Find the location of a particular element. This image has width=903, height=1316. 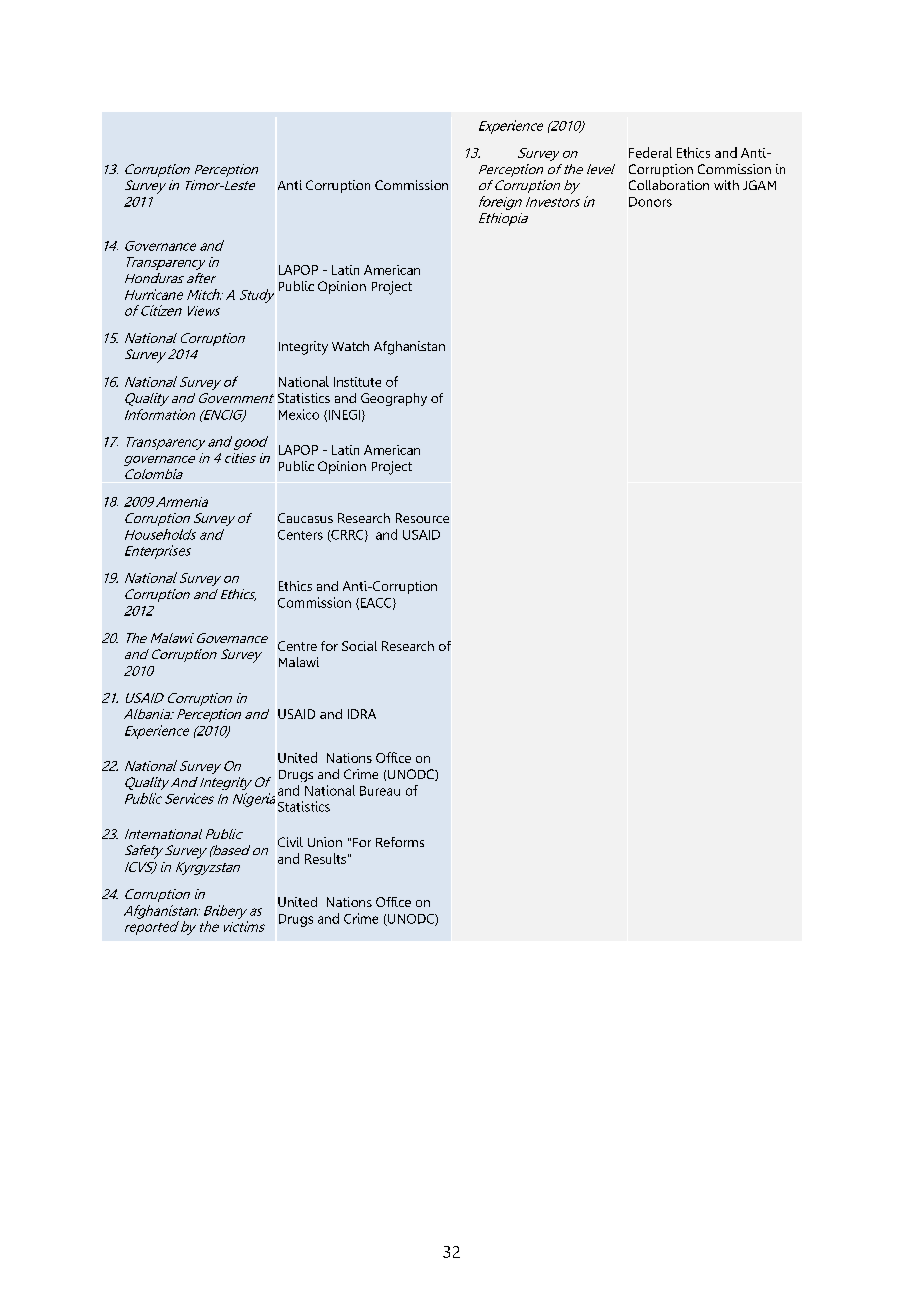

Donors is located at coordinates (650, 202).
